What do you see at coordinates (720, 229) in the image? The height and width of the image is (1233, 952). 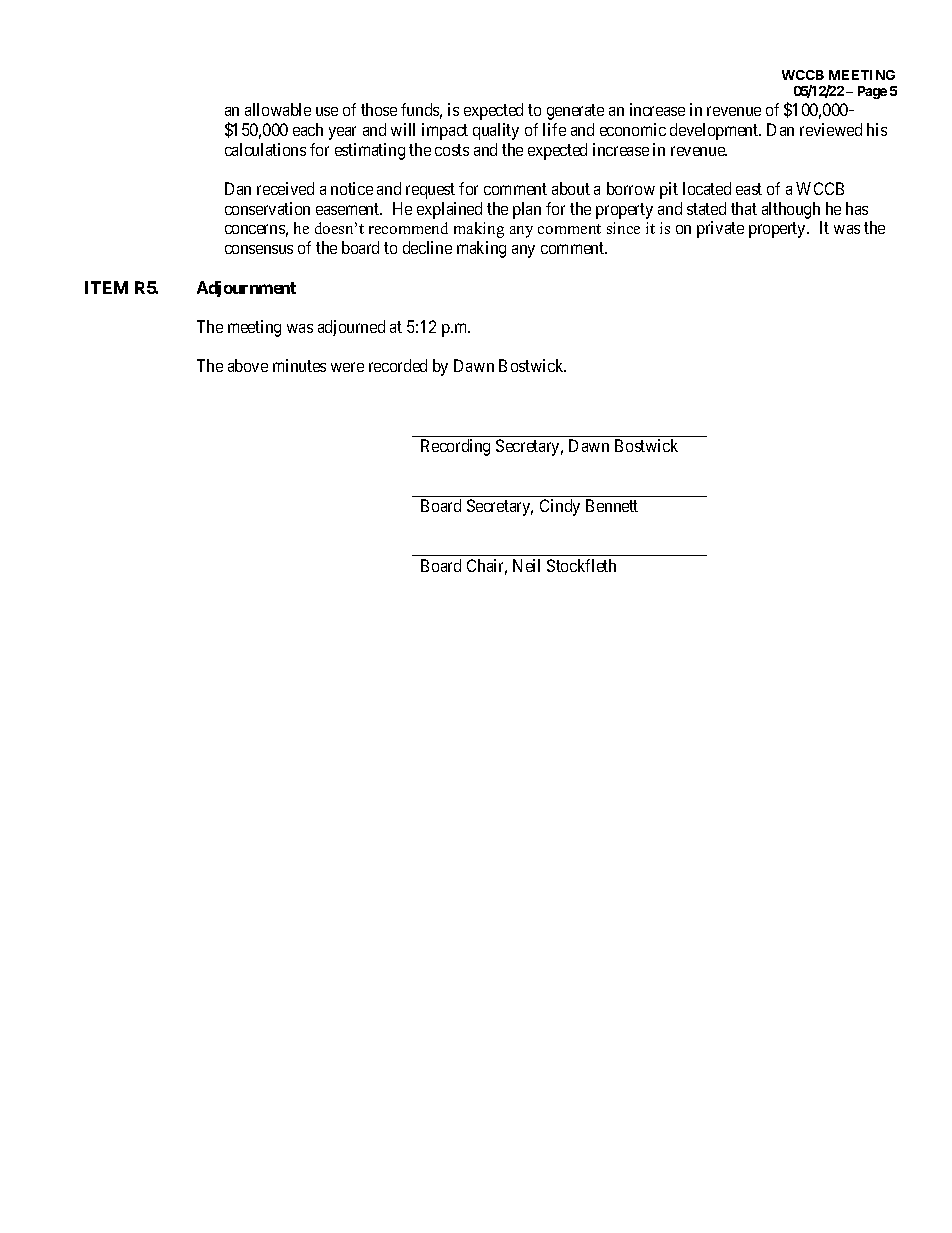 I see `private` at bounding box center [720, 229].
